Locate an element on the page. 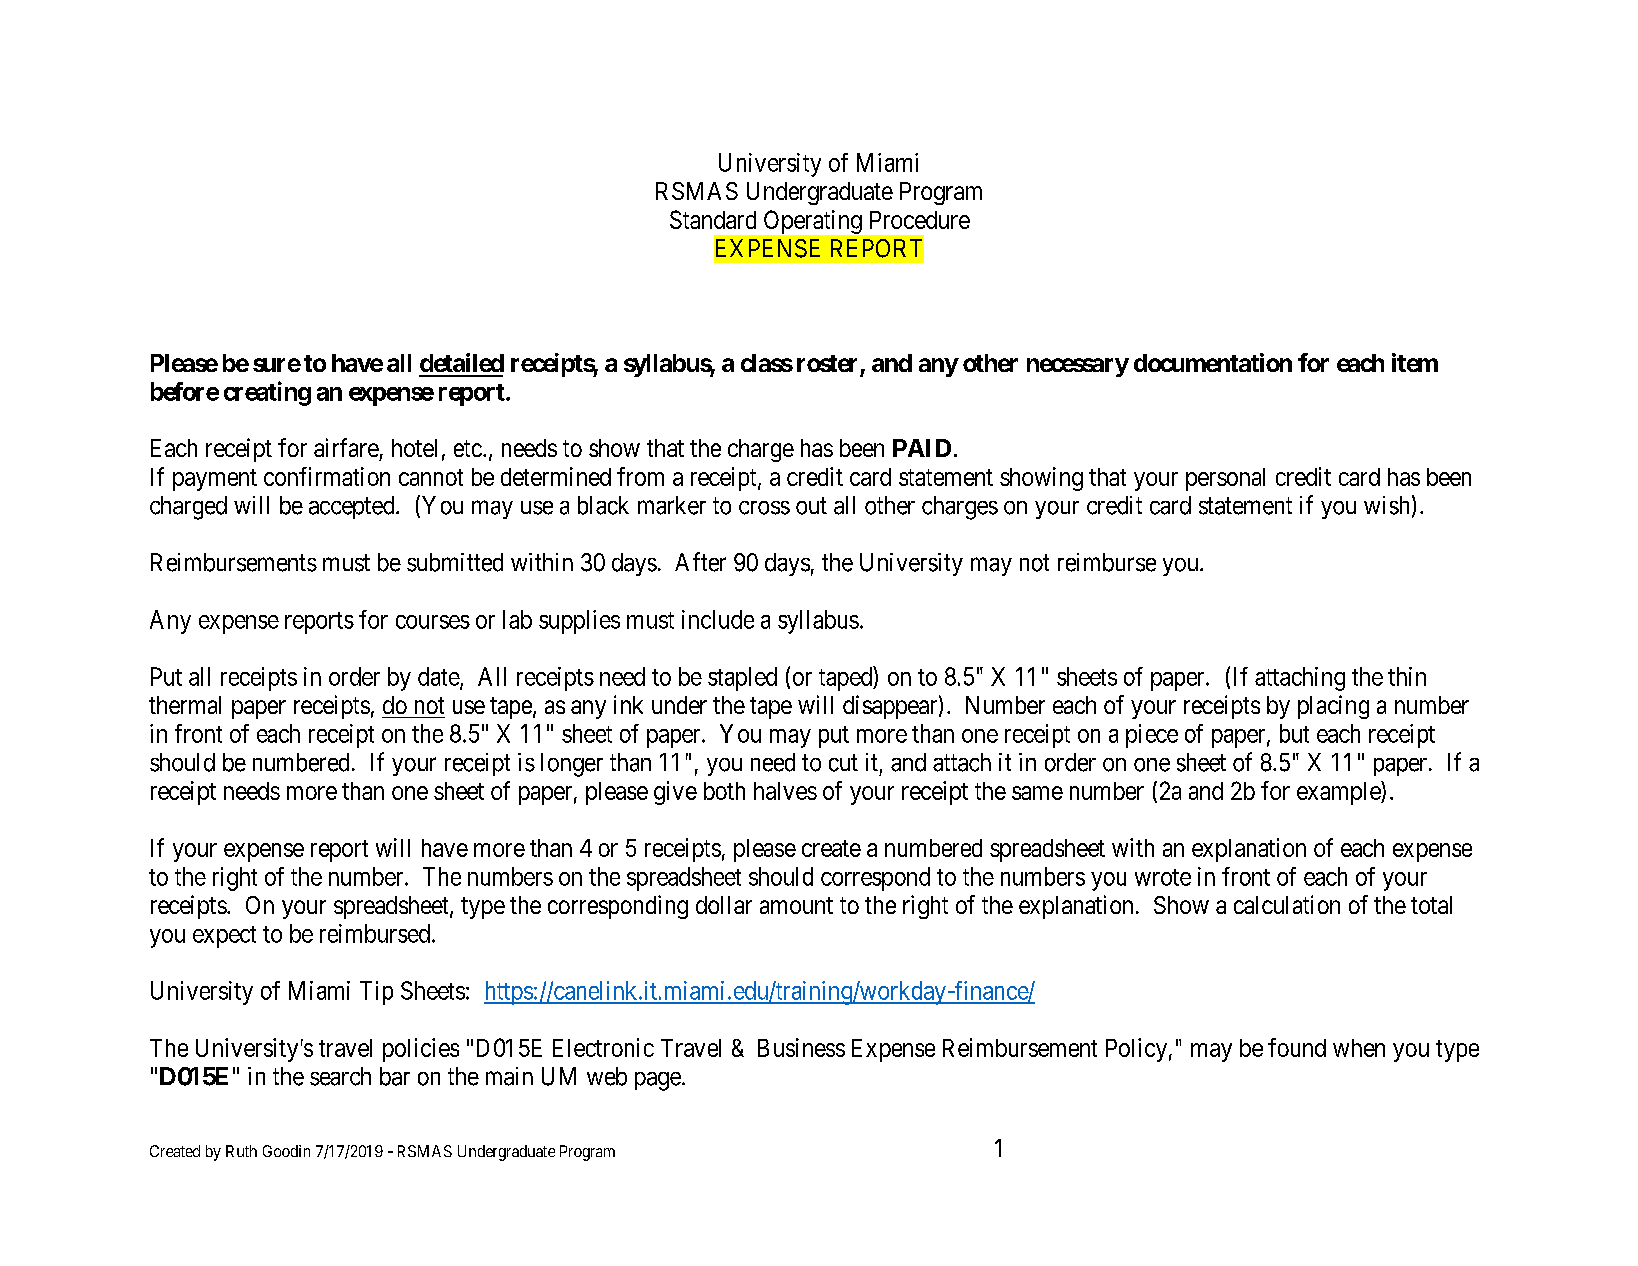 Image resolution: width=1638 pixels, height=1266 pixels. Goodin is located at coordinates (286, 1151).
